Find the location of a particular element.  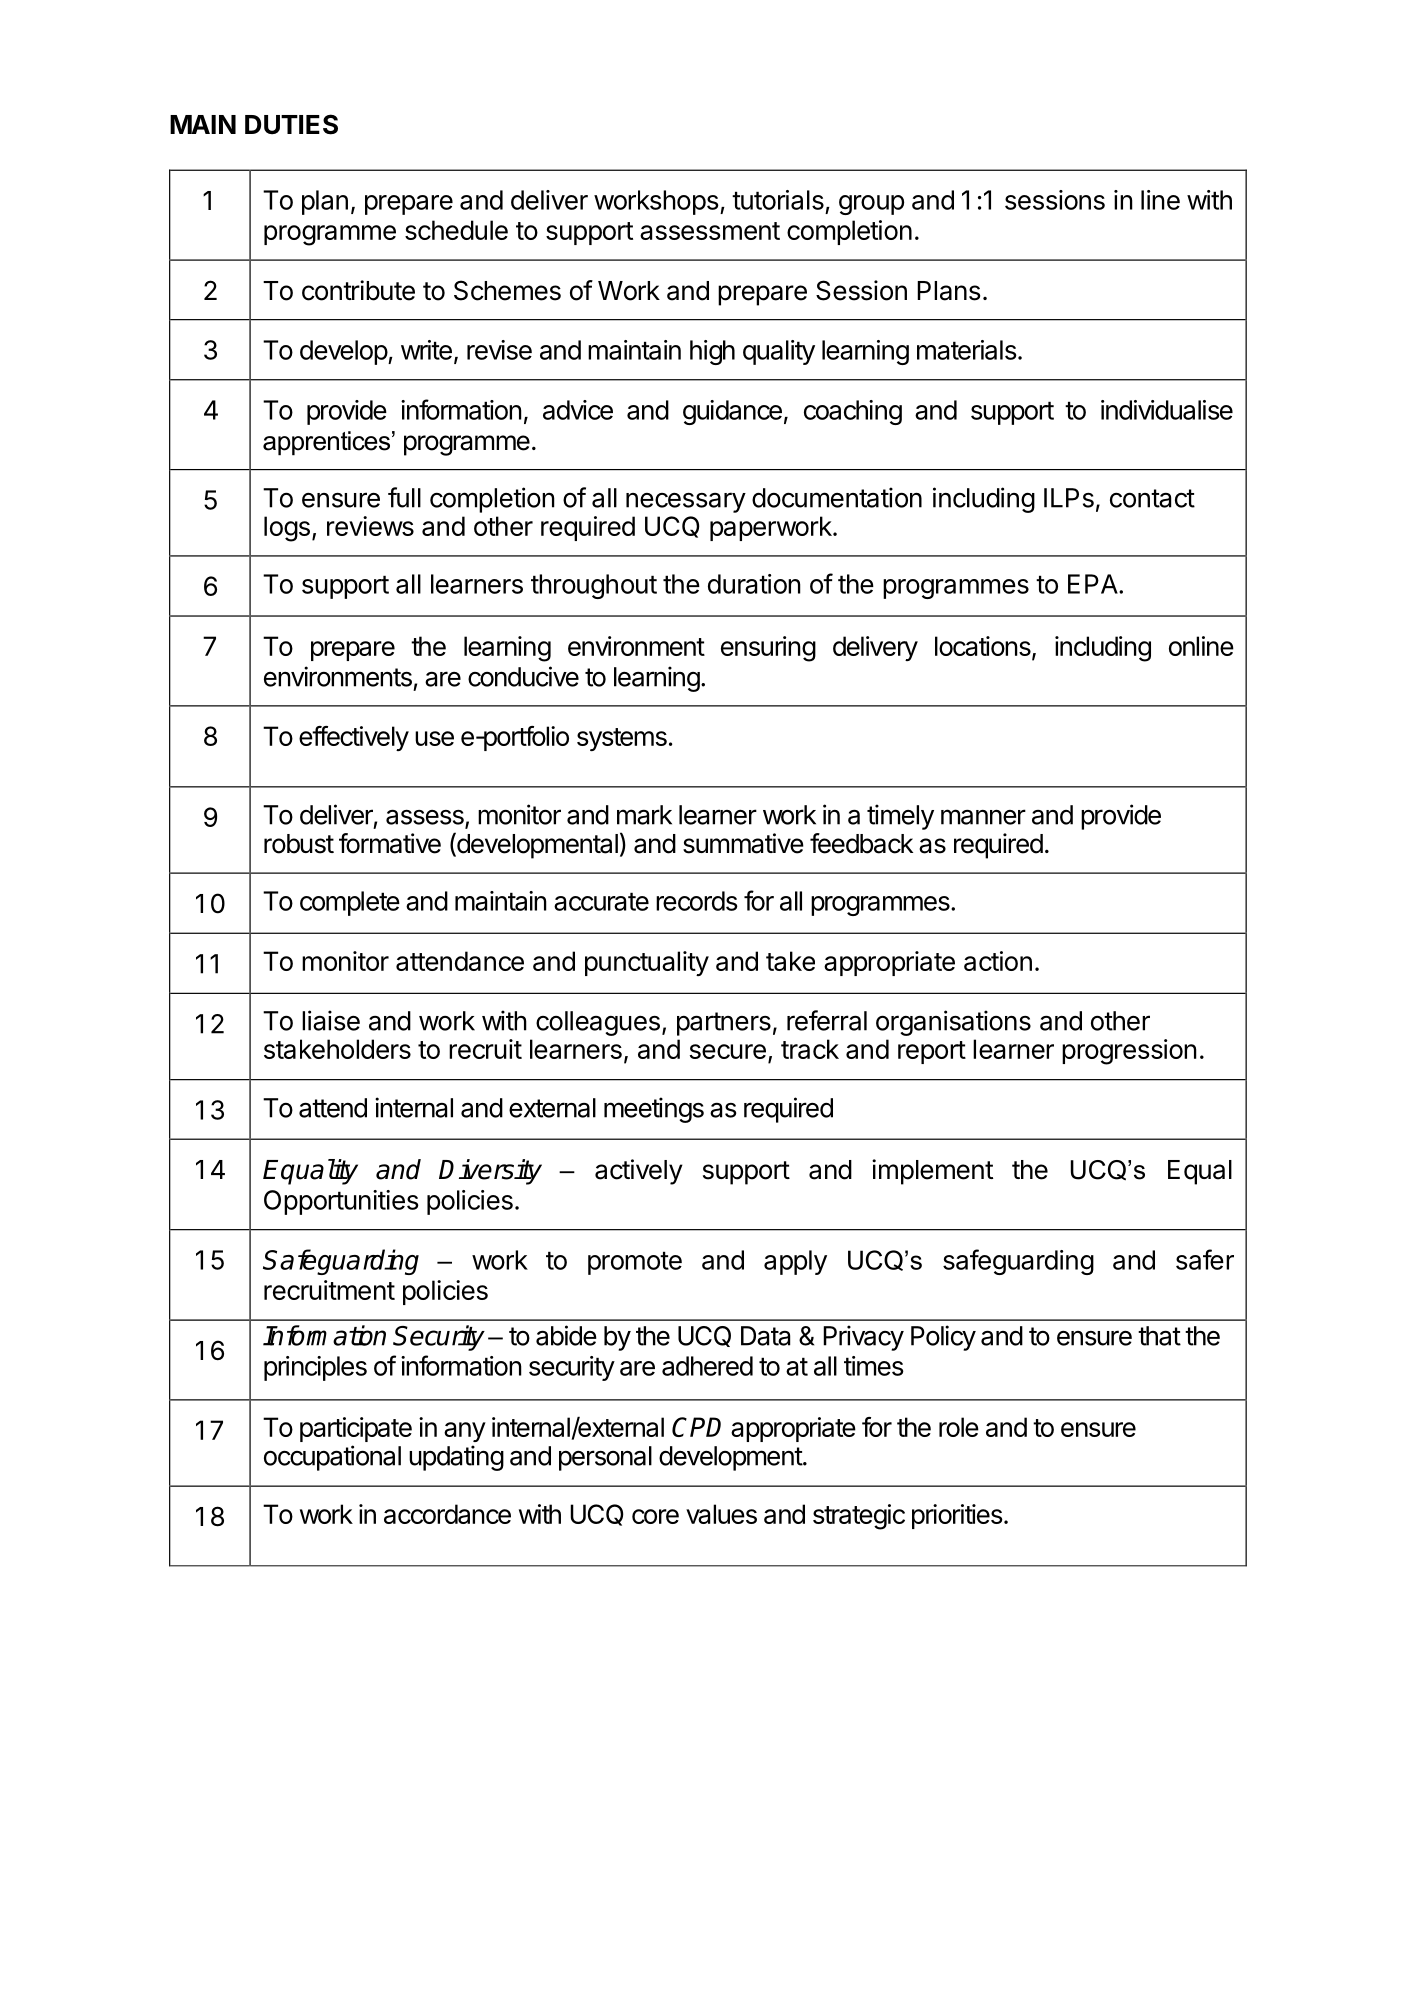

schedule is located at coordinates (456, 230).
